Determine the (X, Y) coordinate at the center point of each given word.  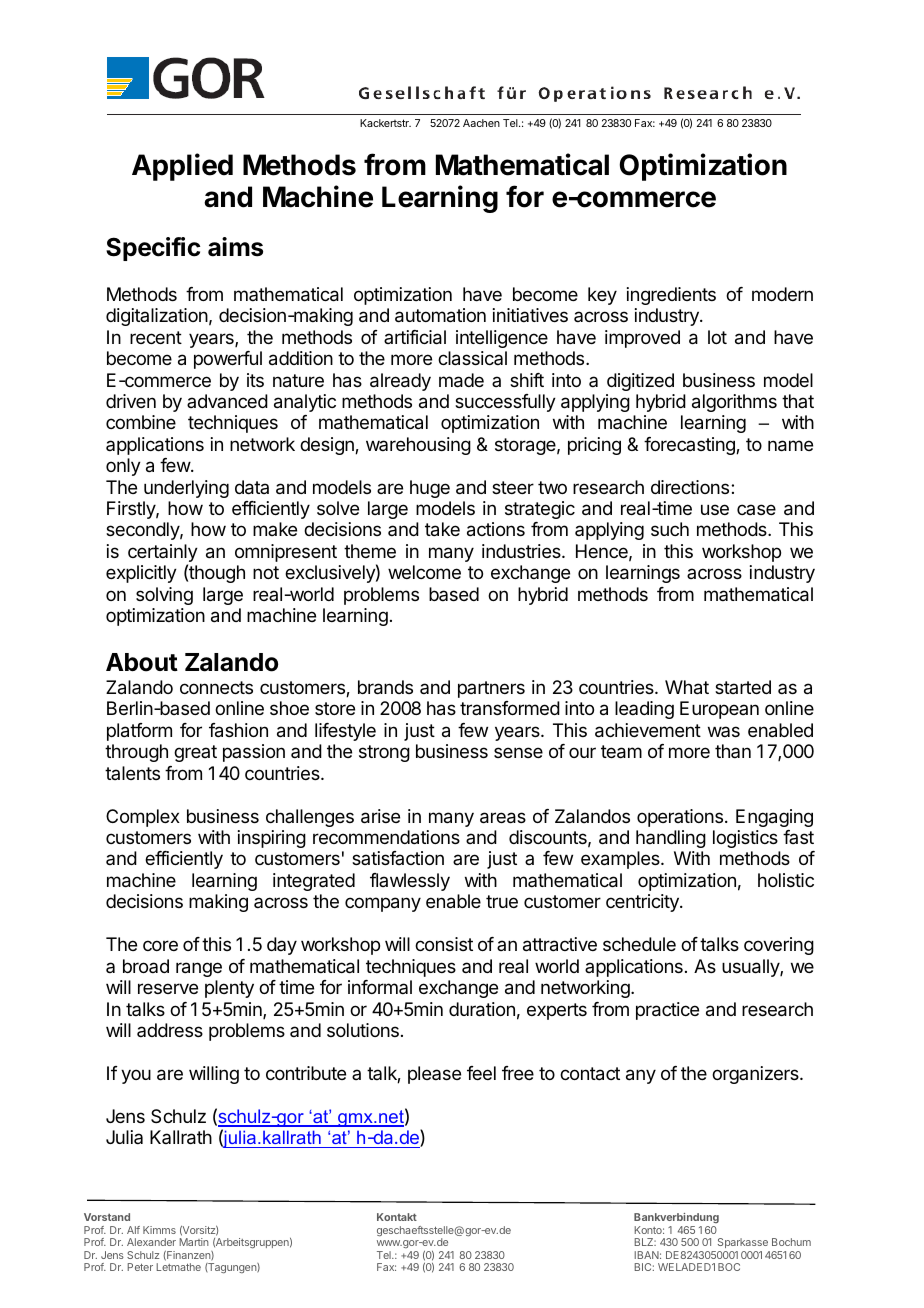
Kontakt (397, 1217)
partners (491, 689)
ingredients (671, 296)
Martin (194, 1242)
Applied (182, 167)
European (719, 710)
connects (216, 687)
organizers (756, 1075)
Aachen (481, 123)
